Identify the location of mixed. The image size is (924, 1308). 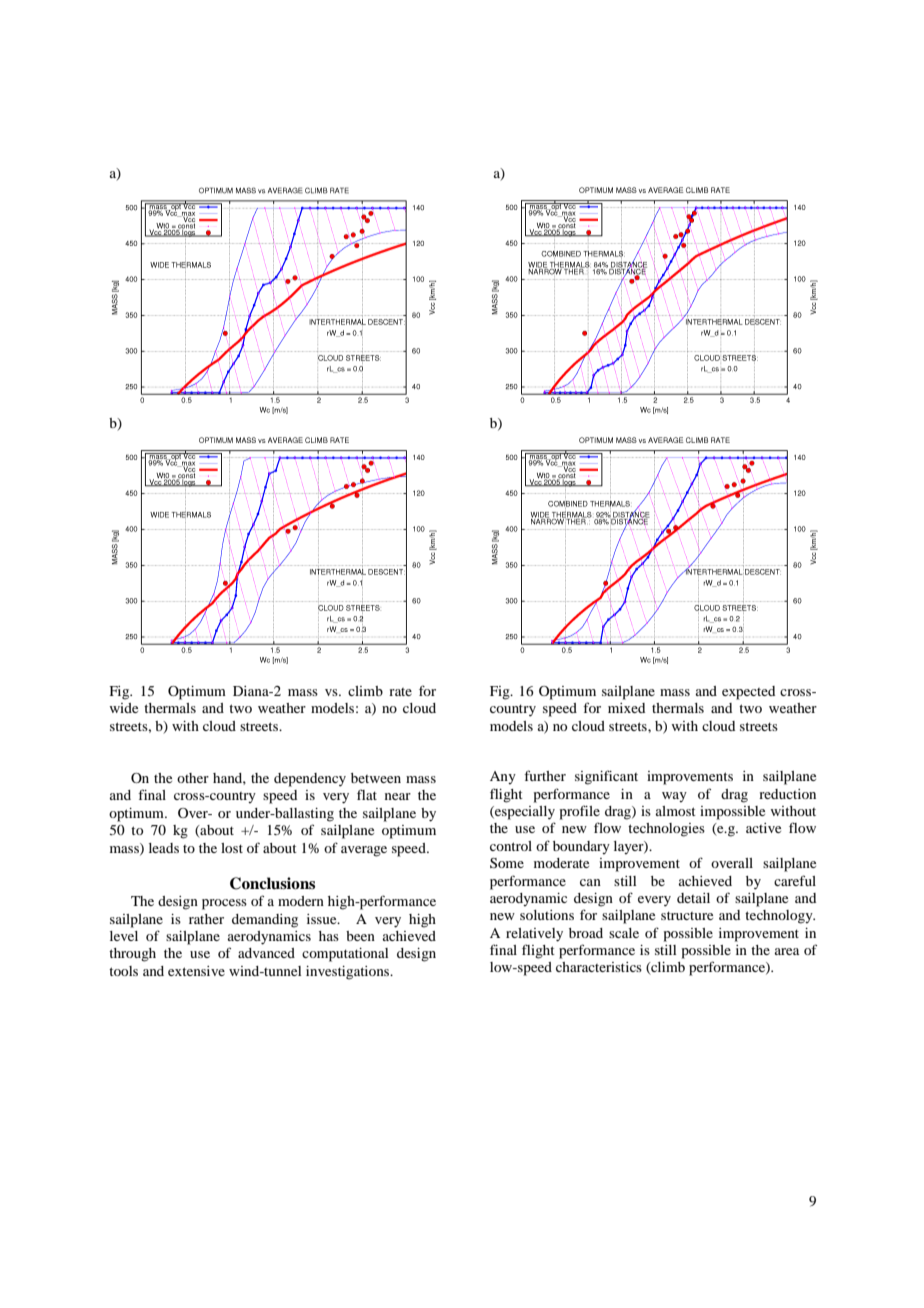
(626, 708).
